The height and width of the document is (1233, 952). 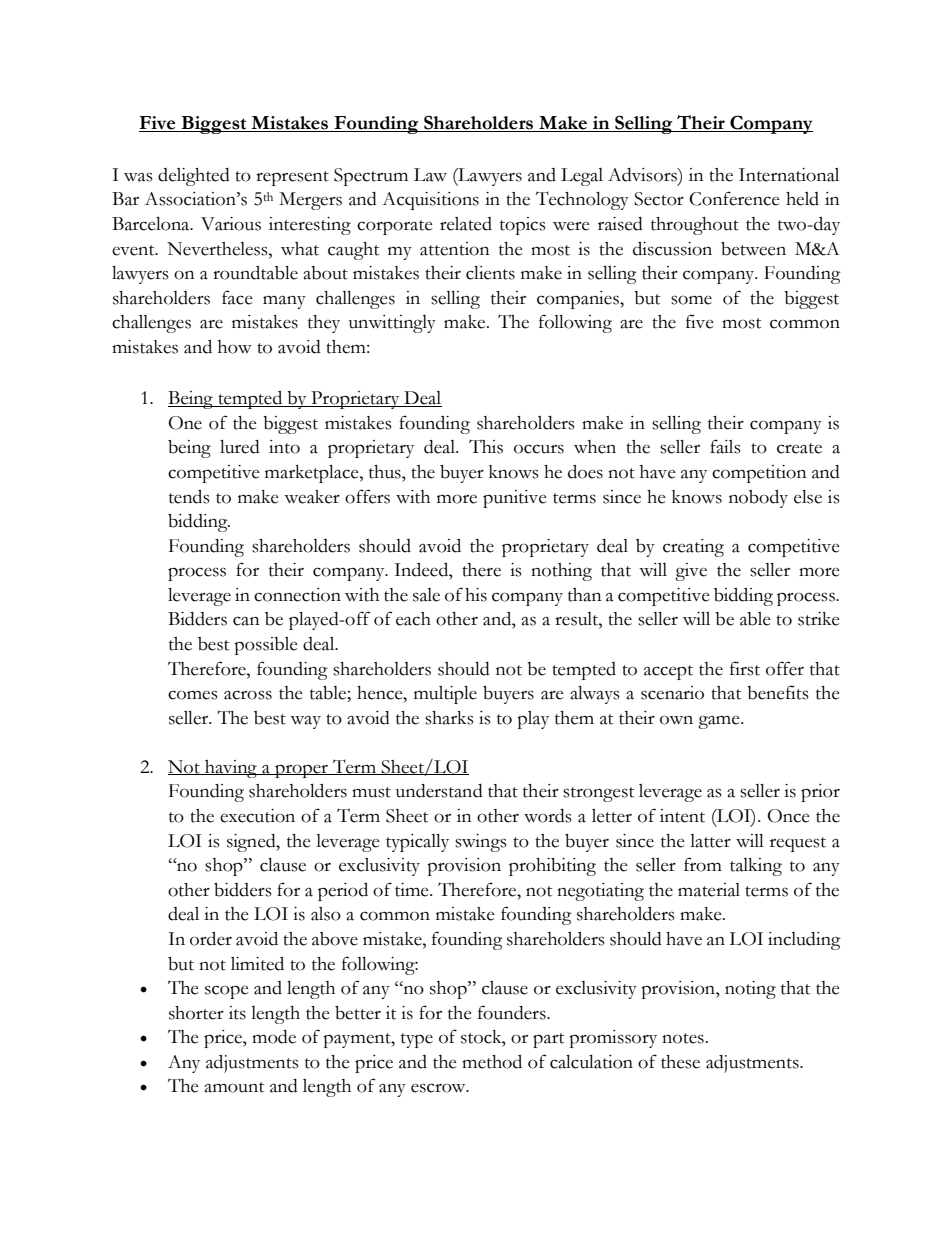 What do you see at coordinates (234, 1087) in the document?
I see `amount` at bounding box center [234, 1087].
